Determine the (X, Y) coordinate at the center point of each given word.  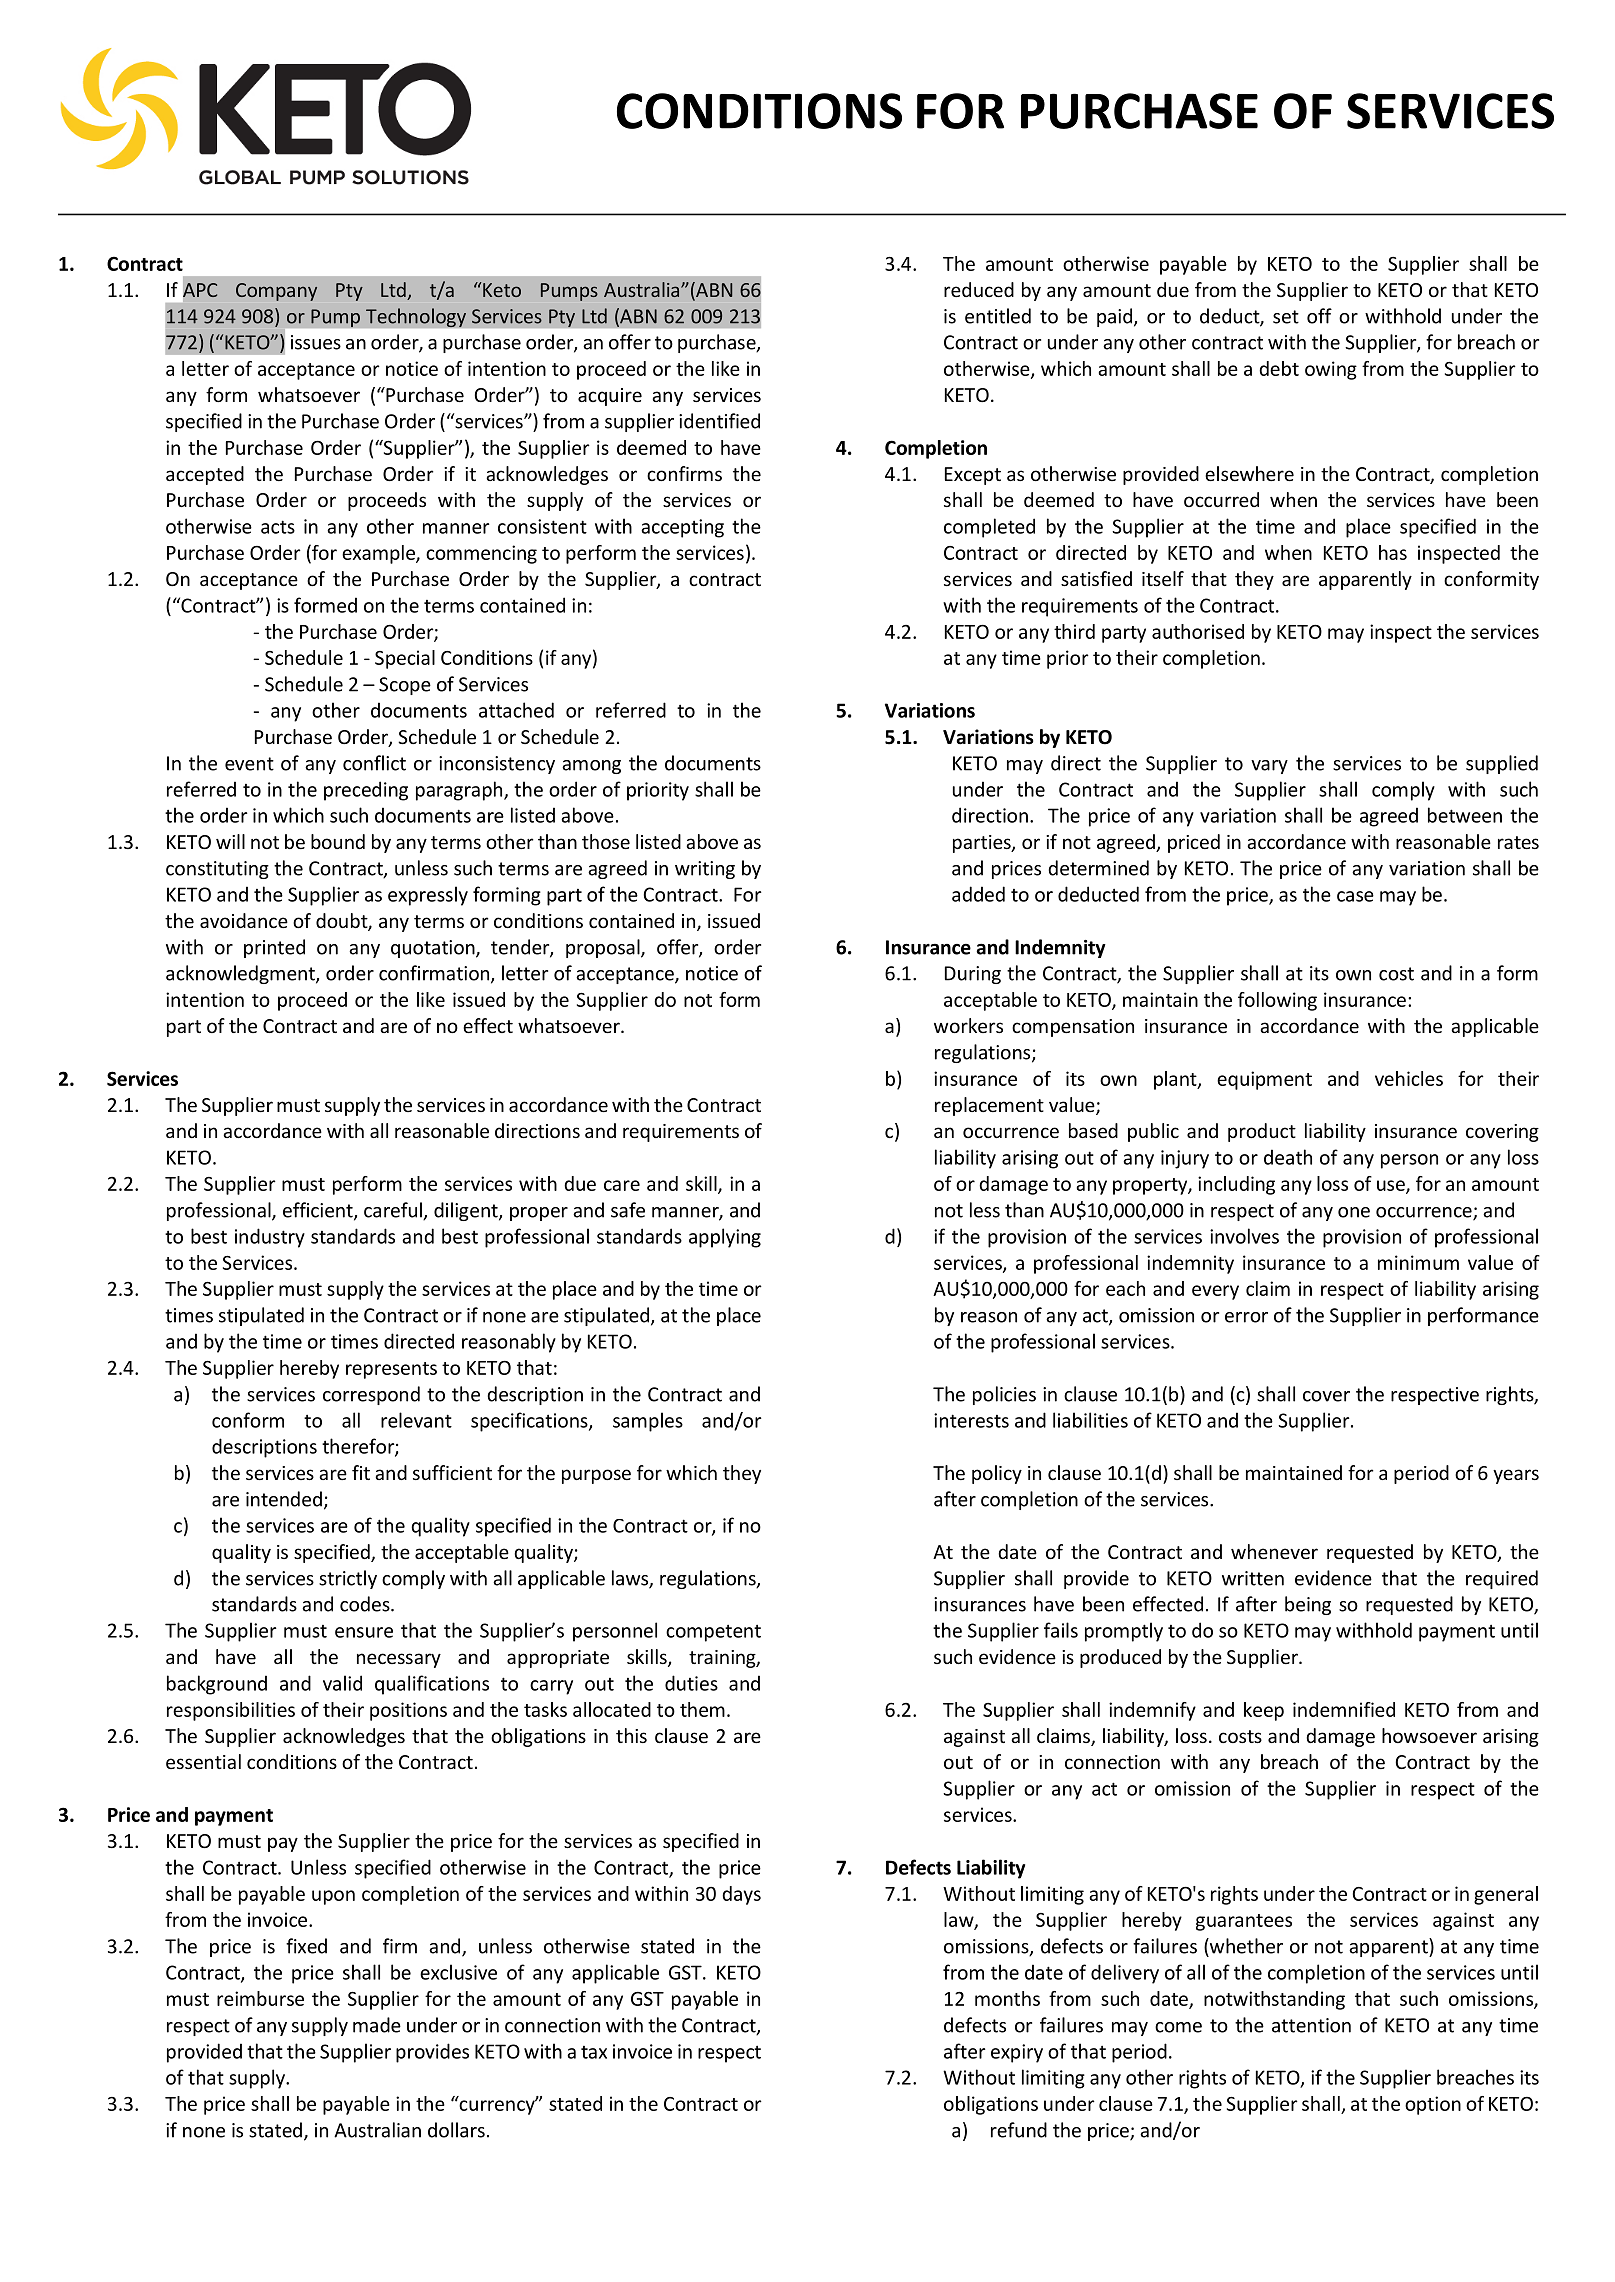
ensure (364, 1632)
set (1286, 317)
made (377, 2025)
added (978, 894)
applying (725, 1238)
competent (713, 1633)
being (1308, 1605)
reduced (979, 289)
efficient (319, 1211)
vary (1269, 767)
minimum (1418, 1262)
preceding (366, 791)
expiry (1017, 2053)
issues (316, 342)
